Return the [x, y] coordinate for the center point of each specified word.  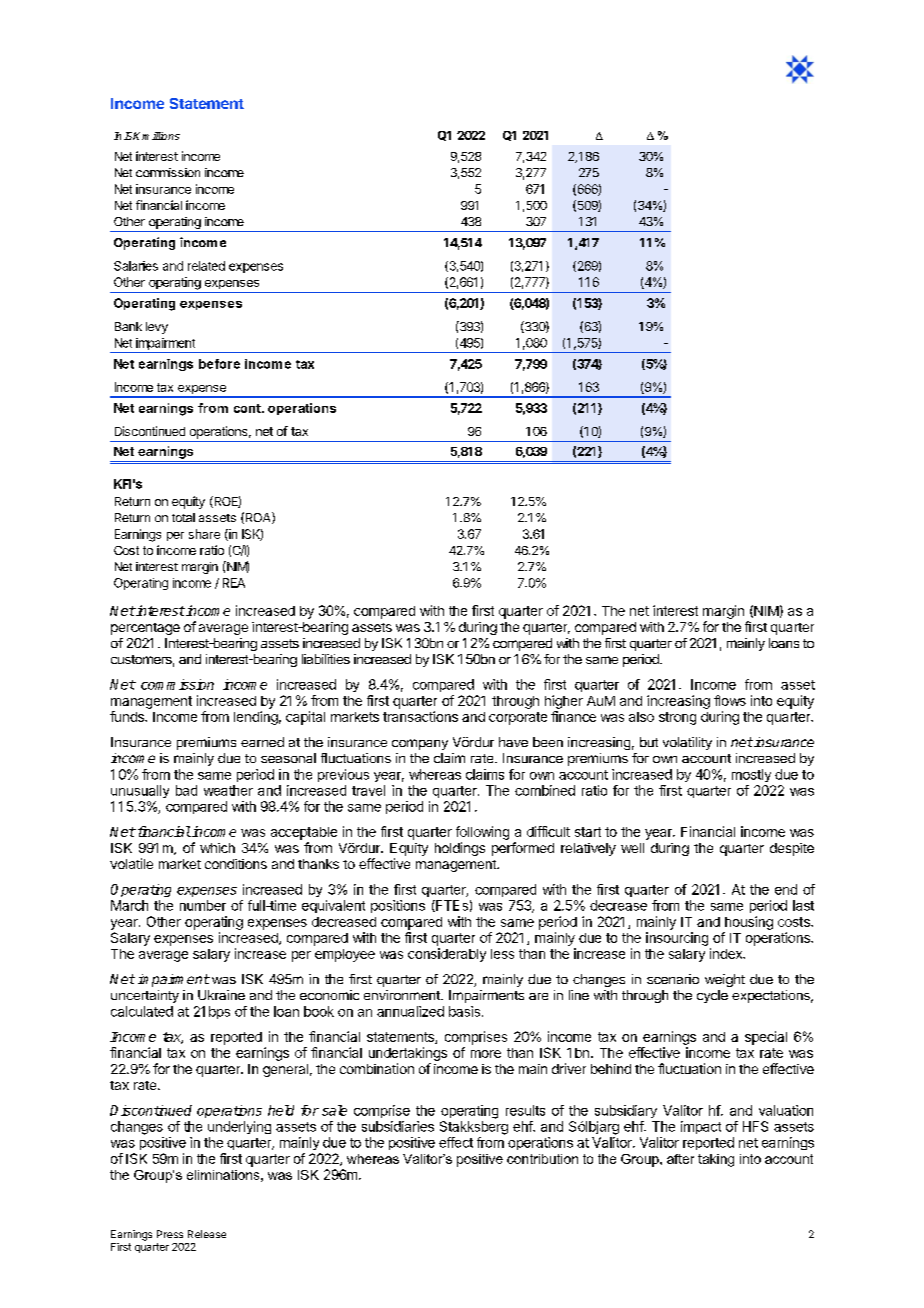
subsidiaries [398, 1126]
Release [207, 1234]
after [680, 1159]
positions [398, 906]
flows [730, 700]
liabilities [326, 659]
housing [749, 923]
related [206, 266]
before [219, 364]
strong [677, 718]
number [203, 905]
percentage [145, 629]
